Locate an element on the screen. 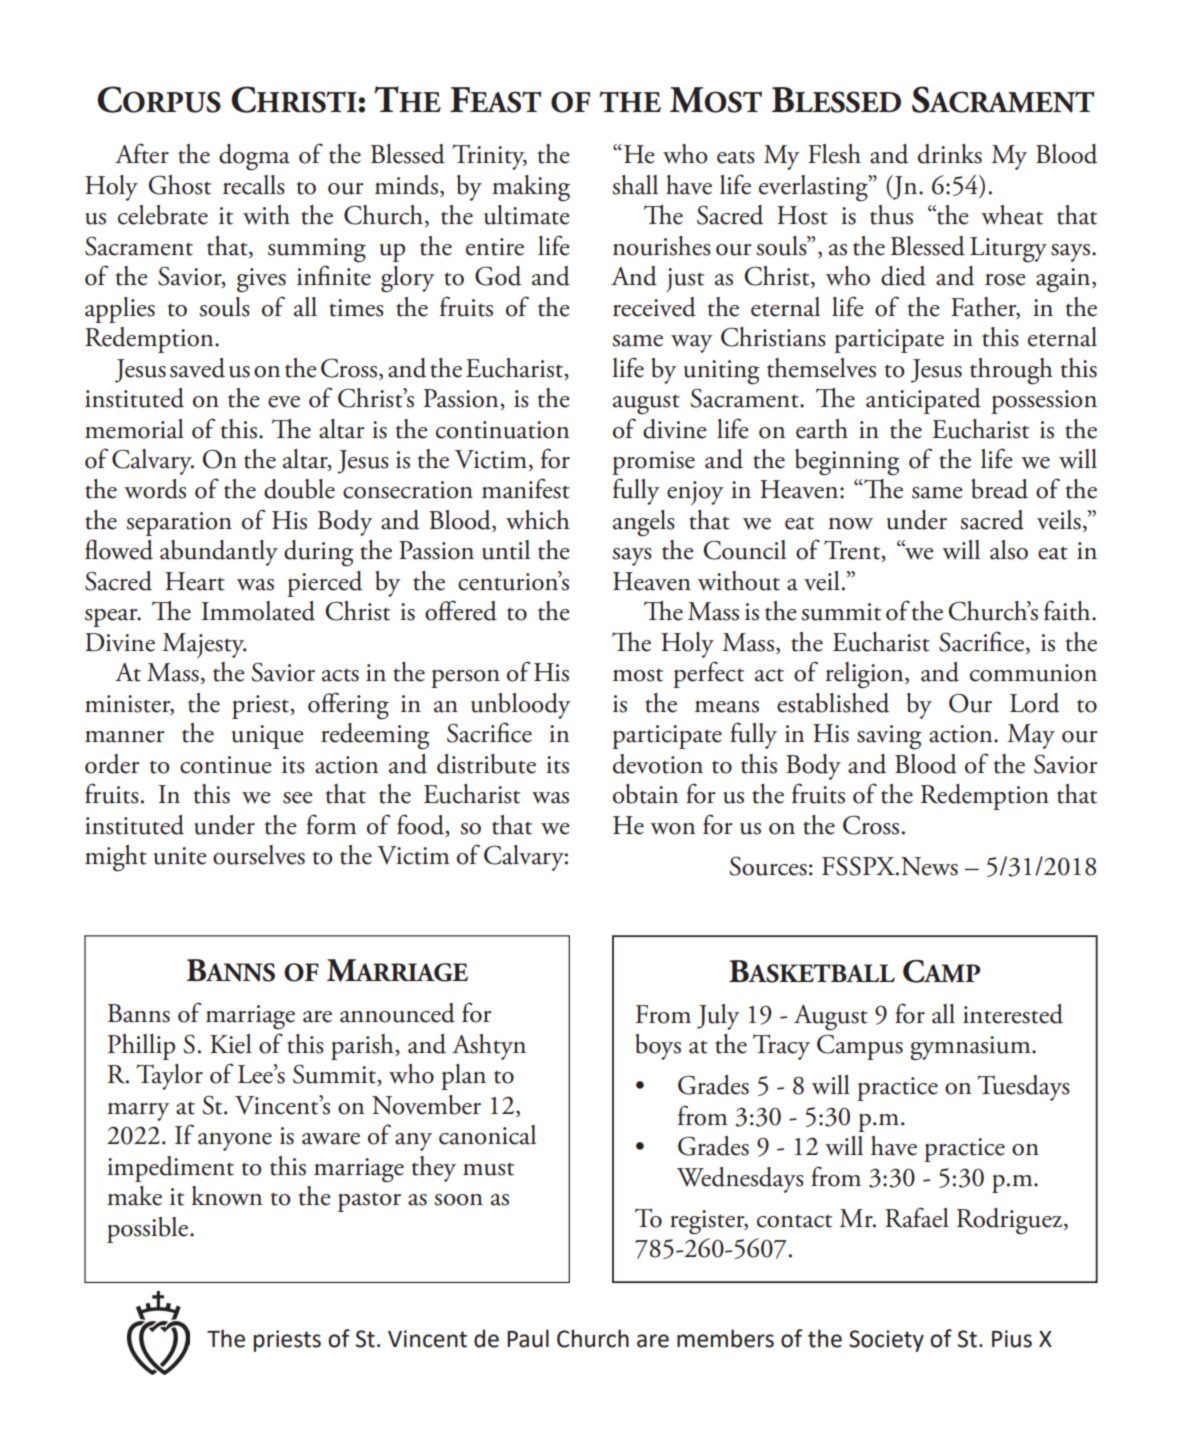  shall is located at coordinates (635, 185).
